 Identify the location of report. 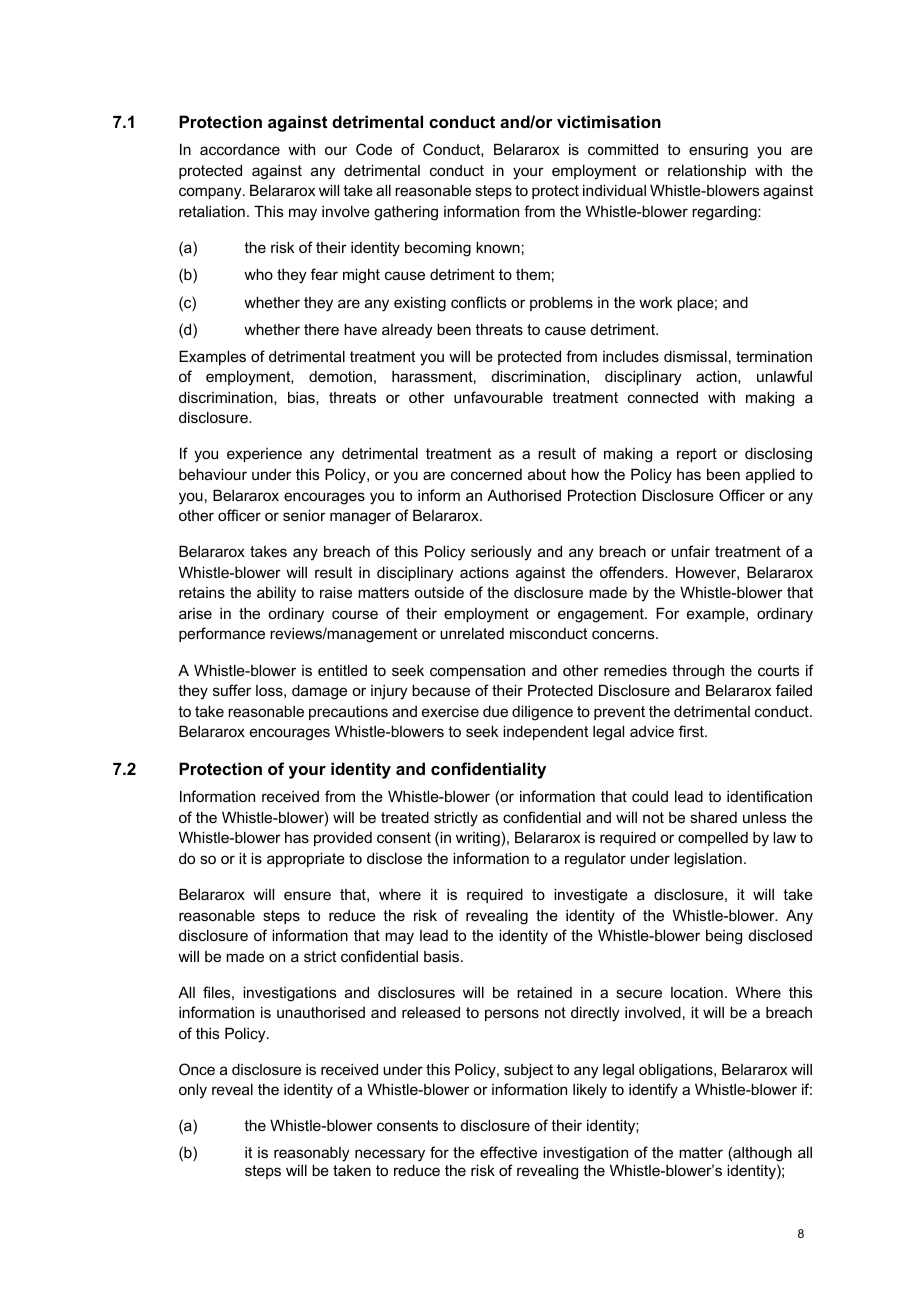
(697, 455).
